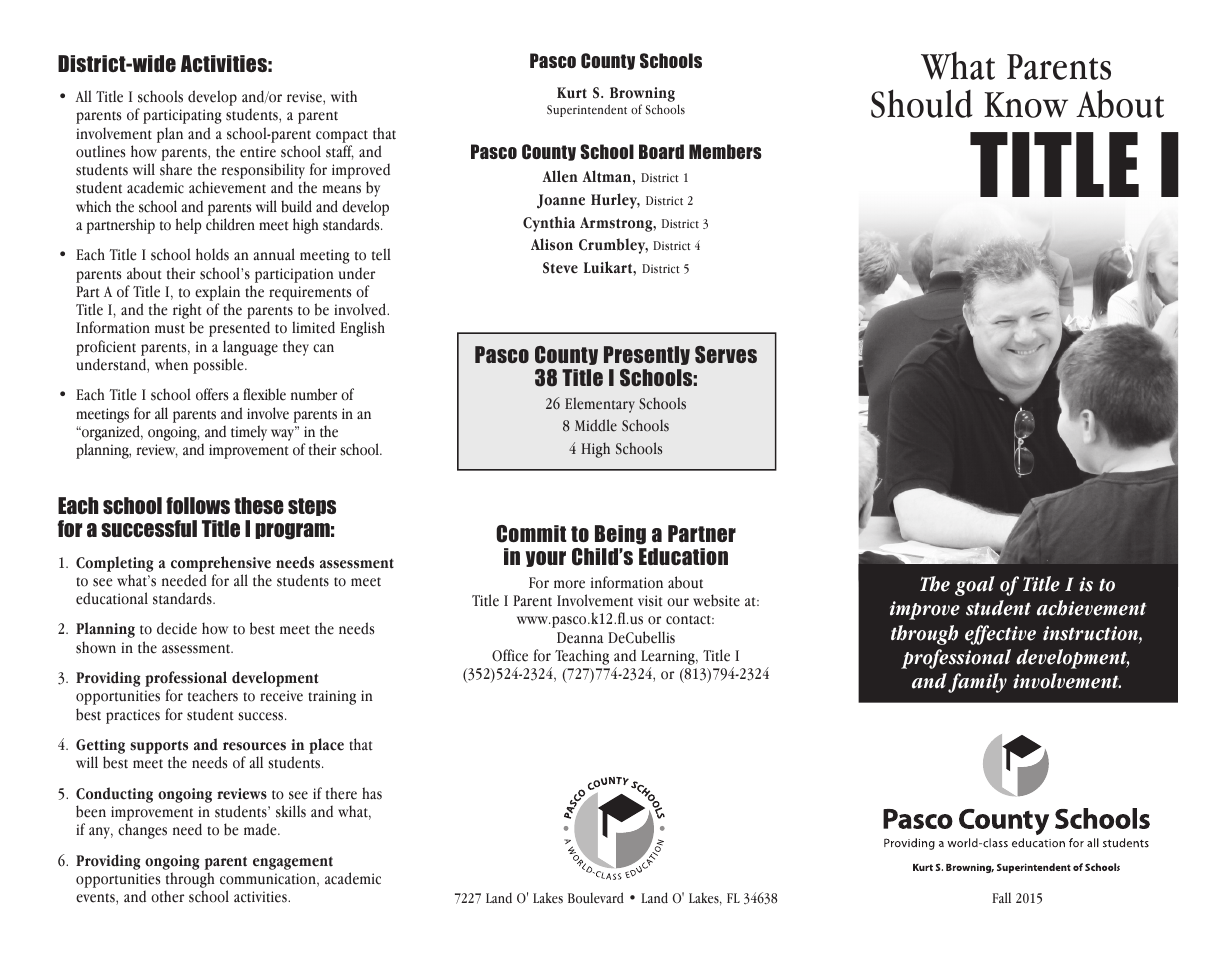 Image resolution: width=1232 pixels, height=958 pixels. What do you see at coordinates (167, 896) in the page?
I see `other` at bounding box center [167, 896].
